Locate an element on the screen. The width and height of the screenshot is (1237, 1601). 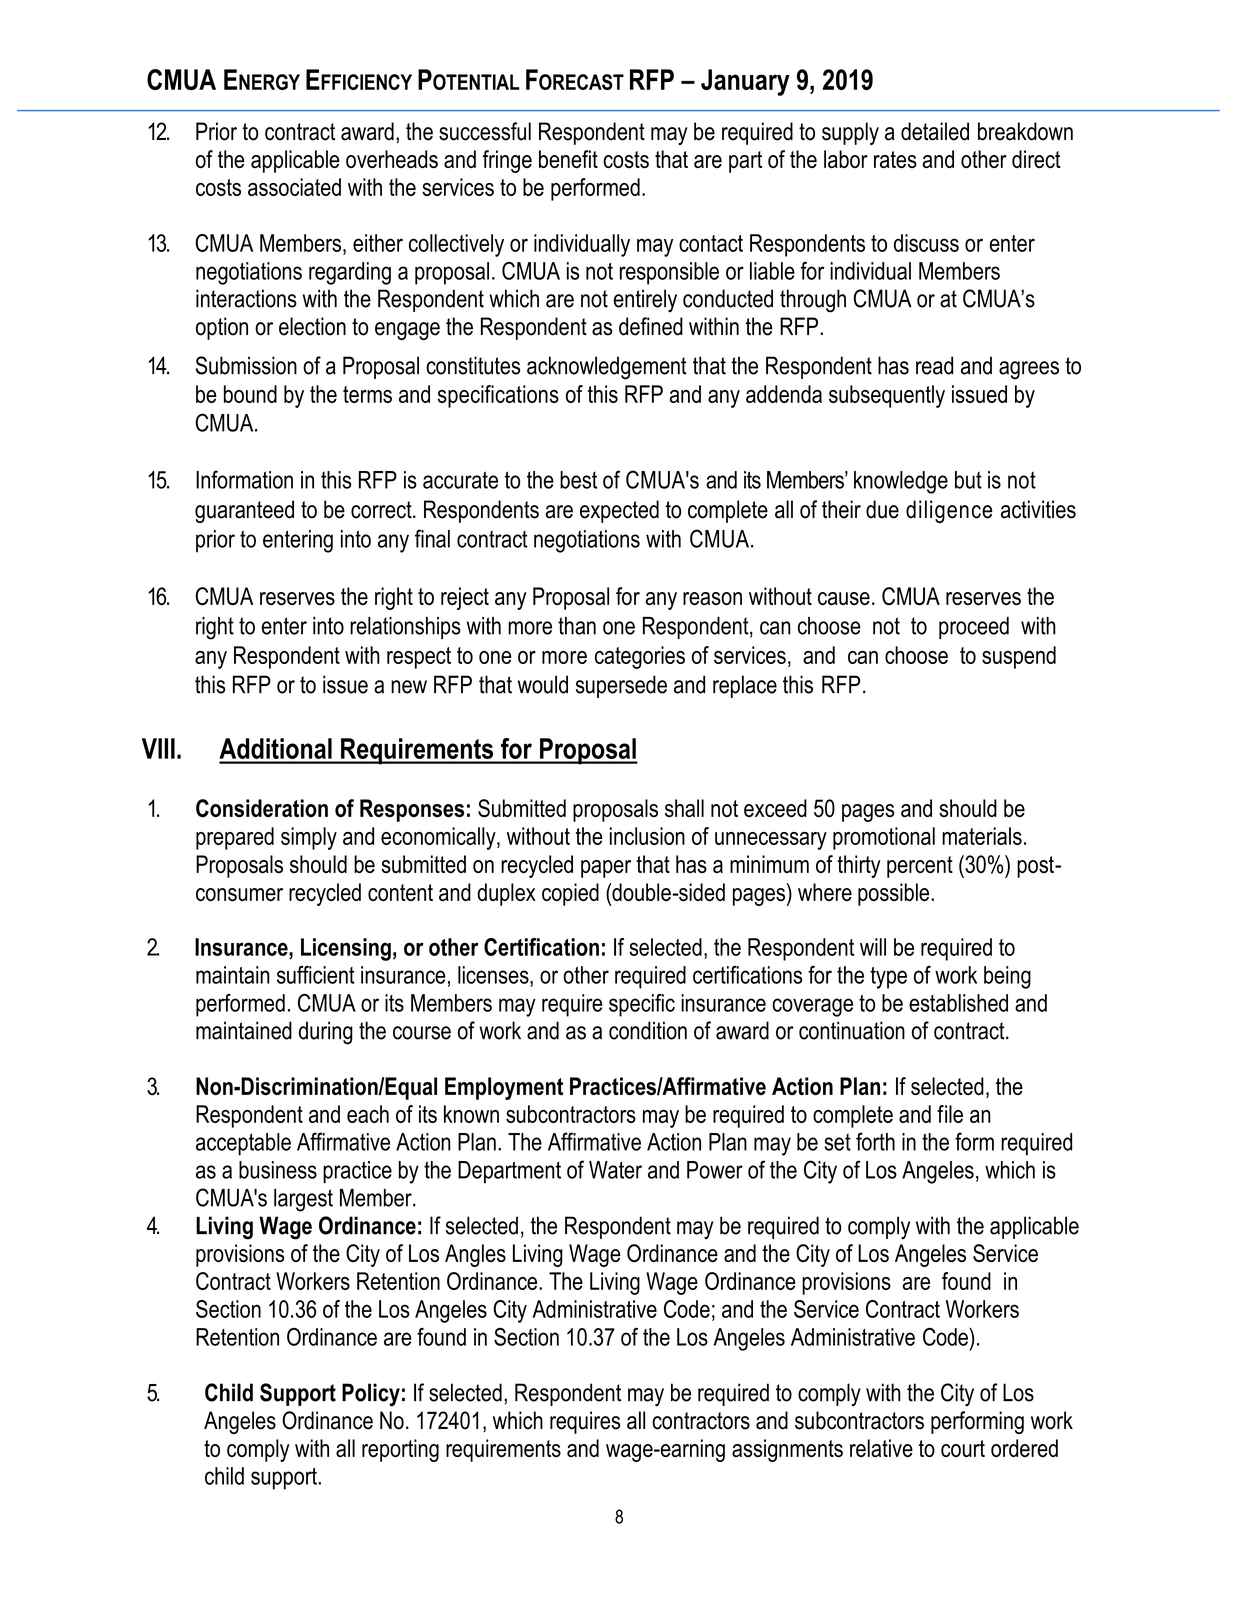
benefit is located at coordinates (568, 159).
